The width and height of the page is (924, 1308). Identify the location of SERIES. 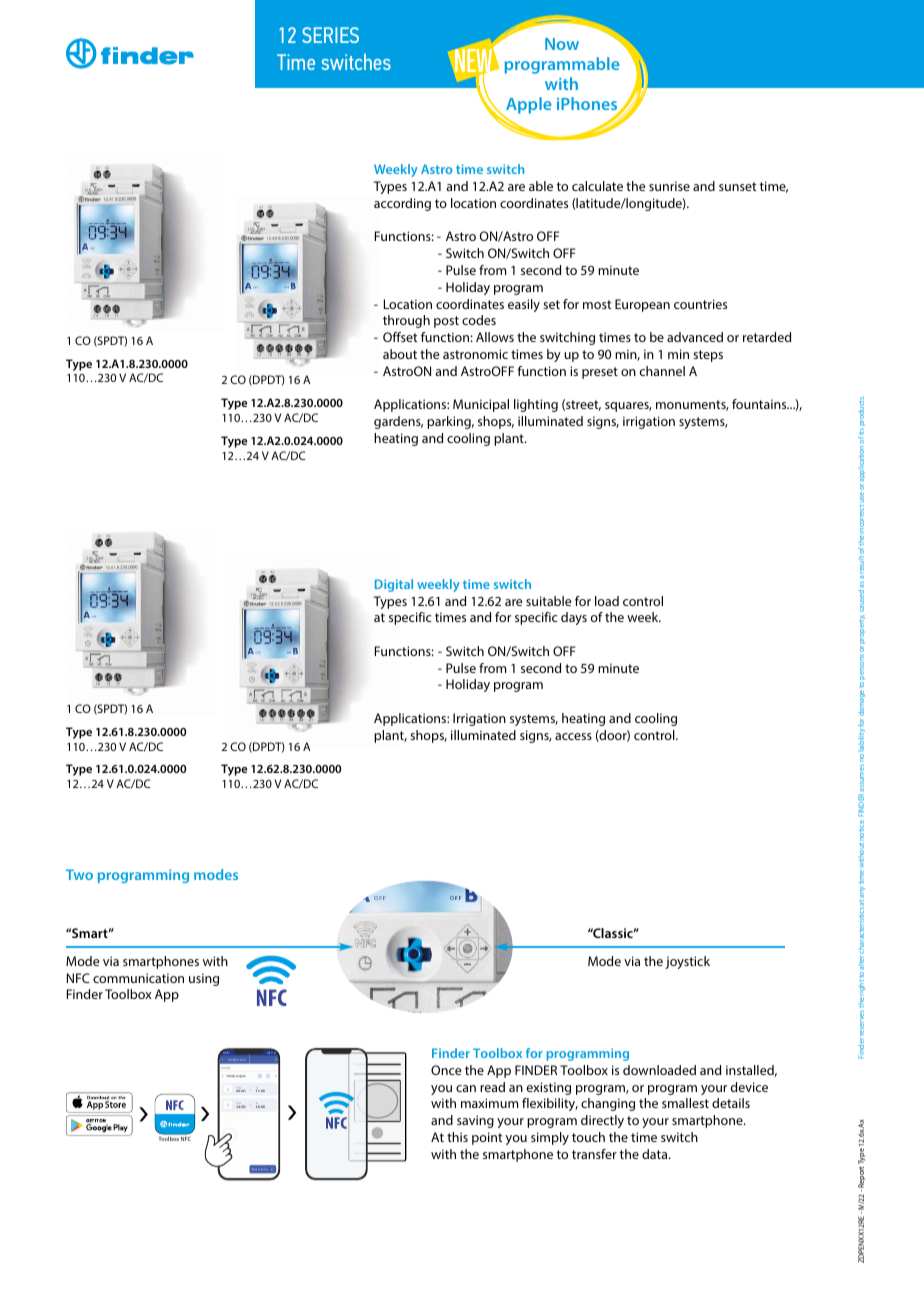
(330, 35).
